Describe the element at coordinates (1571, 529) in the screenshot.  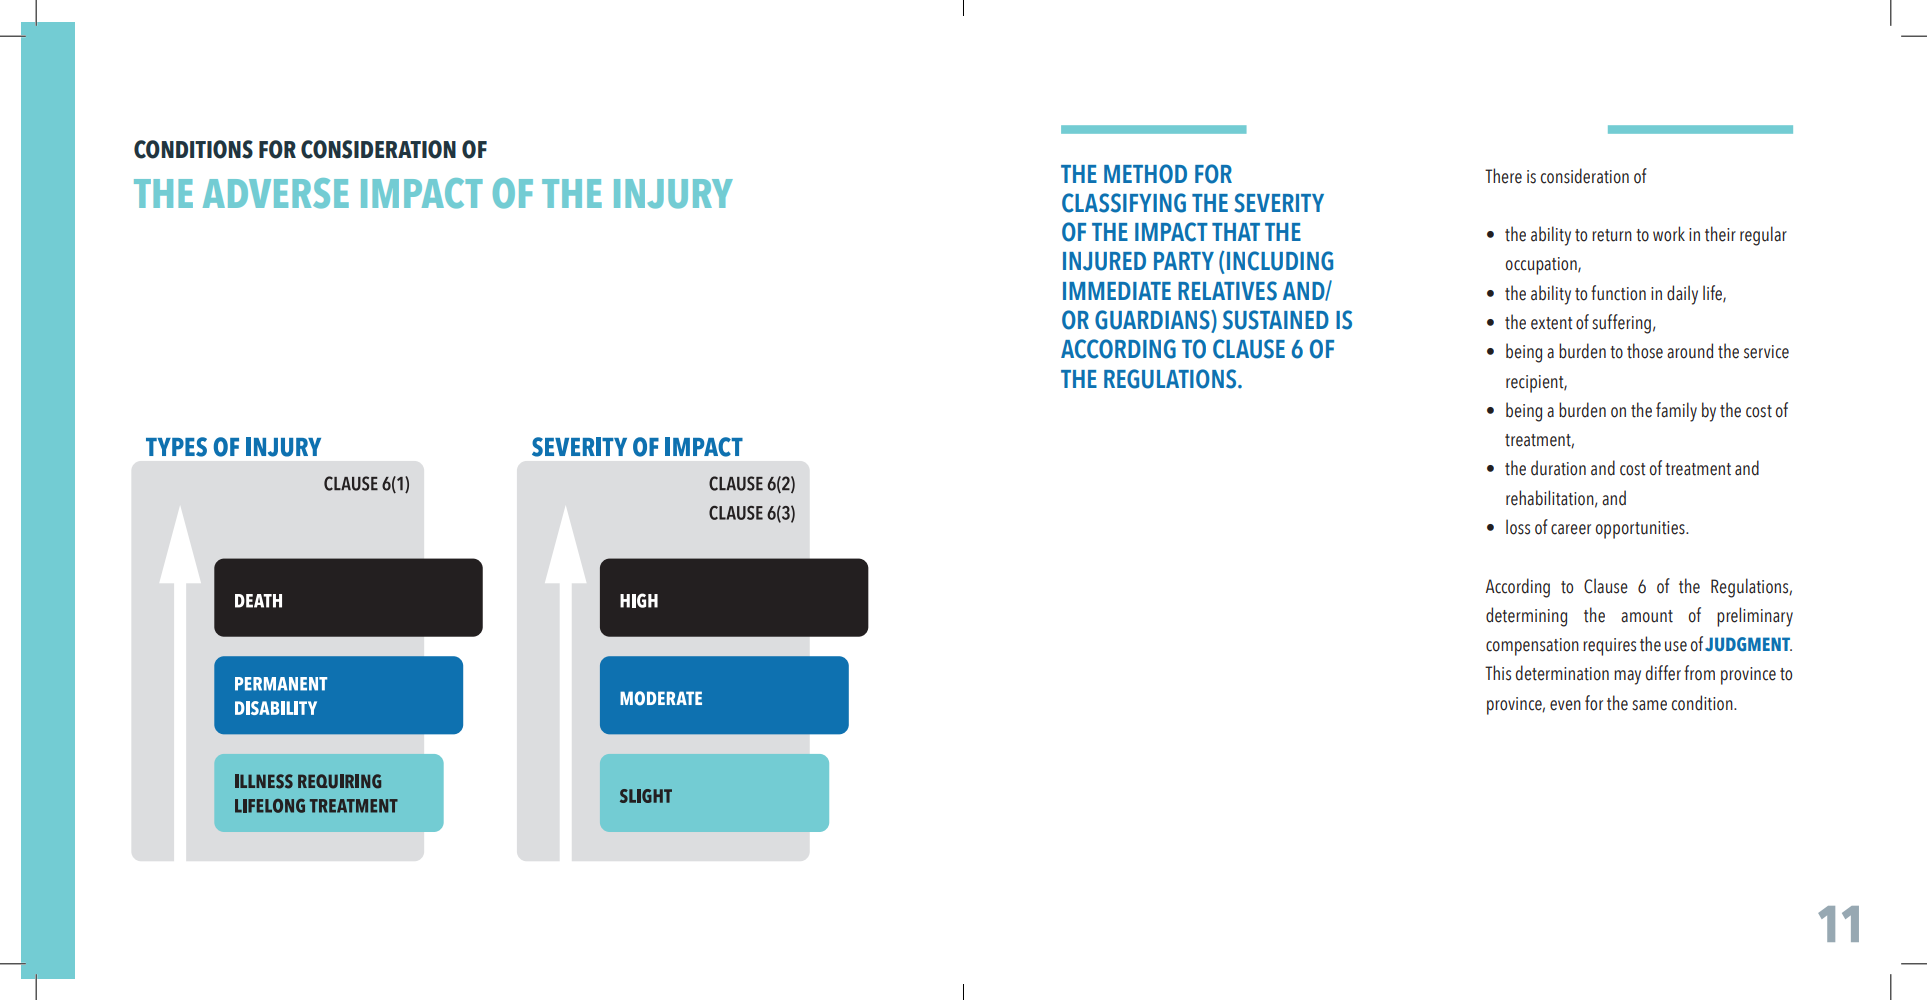
I see `career` at that location.
